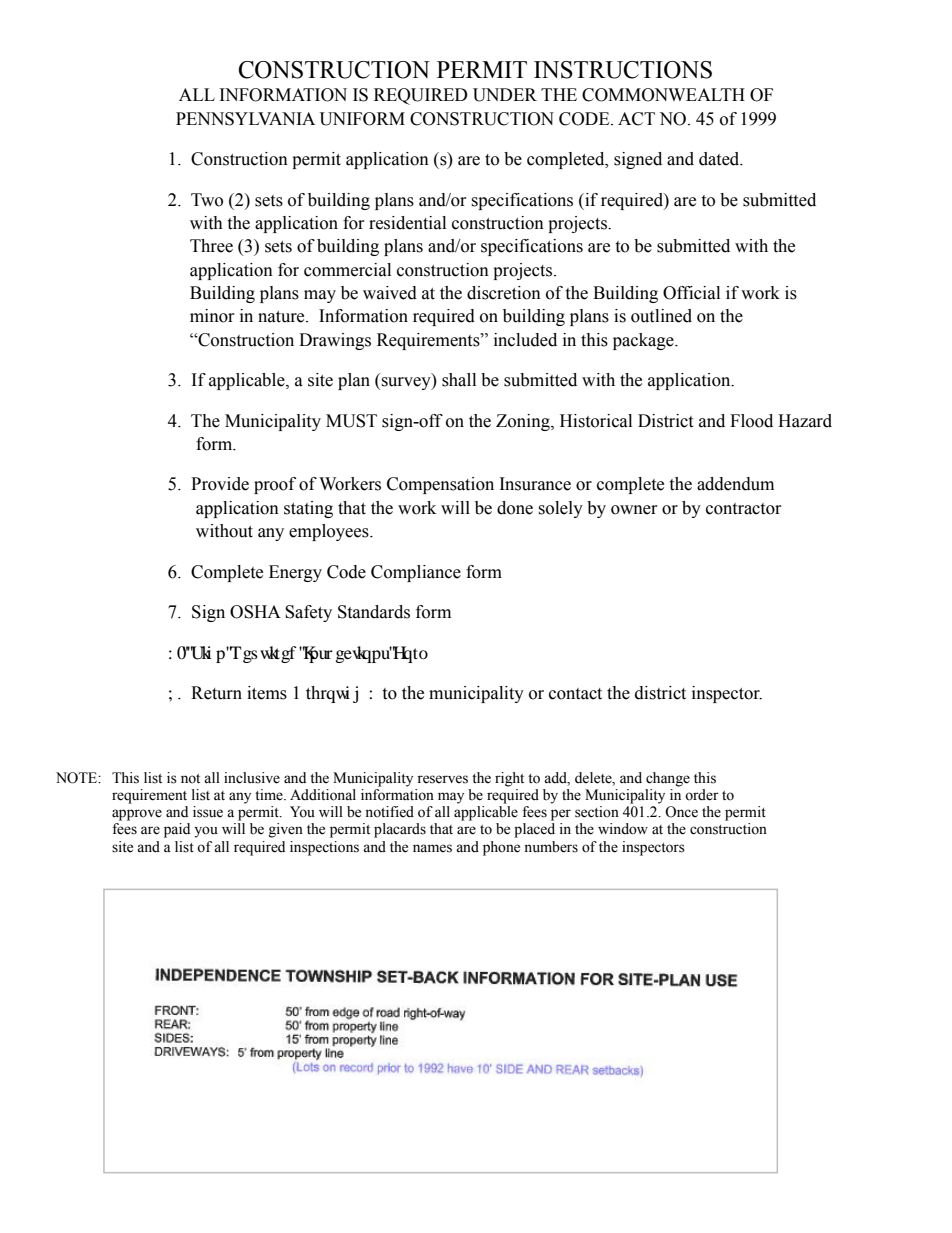 This page has width=952, height=1233. Describe the element at coordinates (501, 848) in the page. I see `phone` at that location.
